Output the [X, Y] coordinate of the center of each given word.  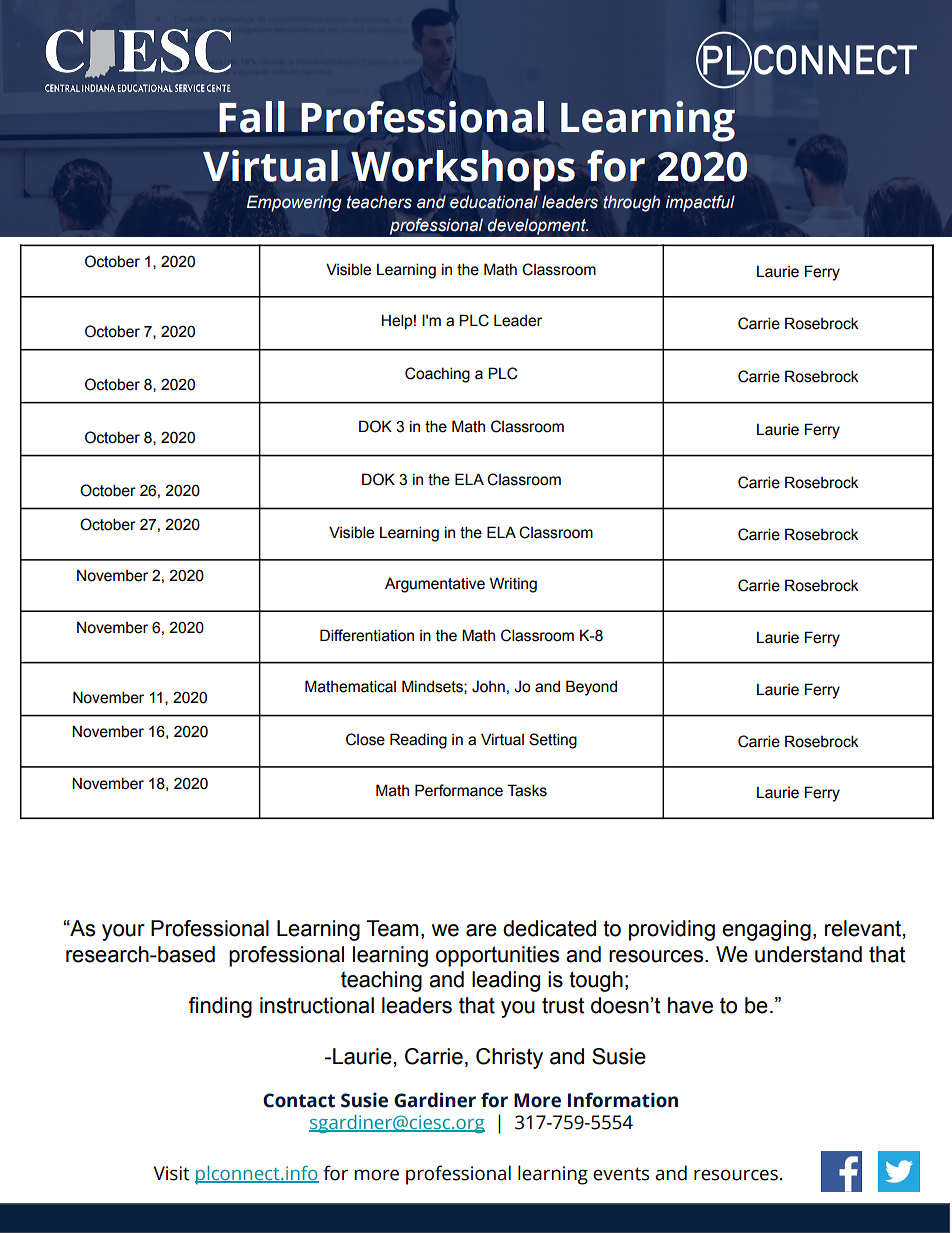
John [488, 687]
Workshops [463, 170]
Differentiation [367, 635]
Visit [172, 1173]
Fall [252, 117]
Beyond [591, 688]
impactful [700, 203]
